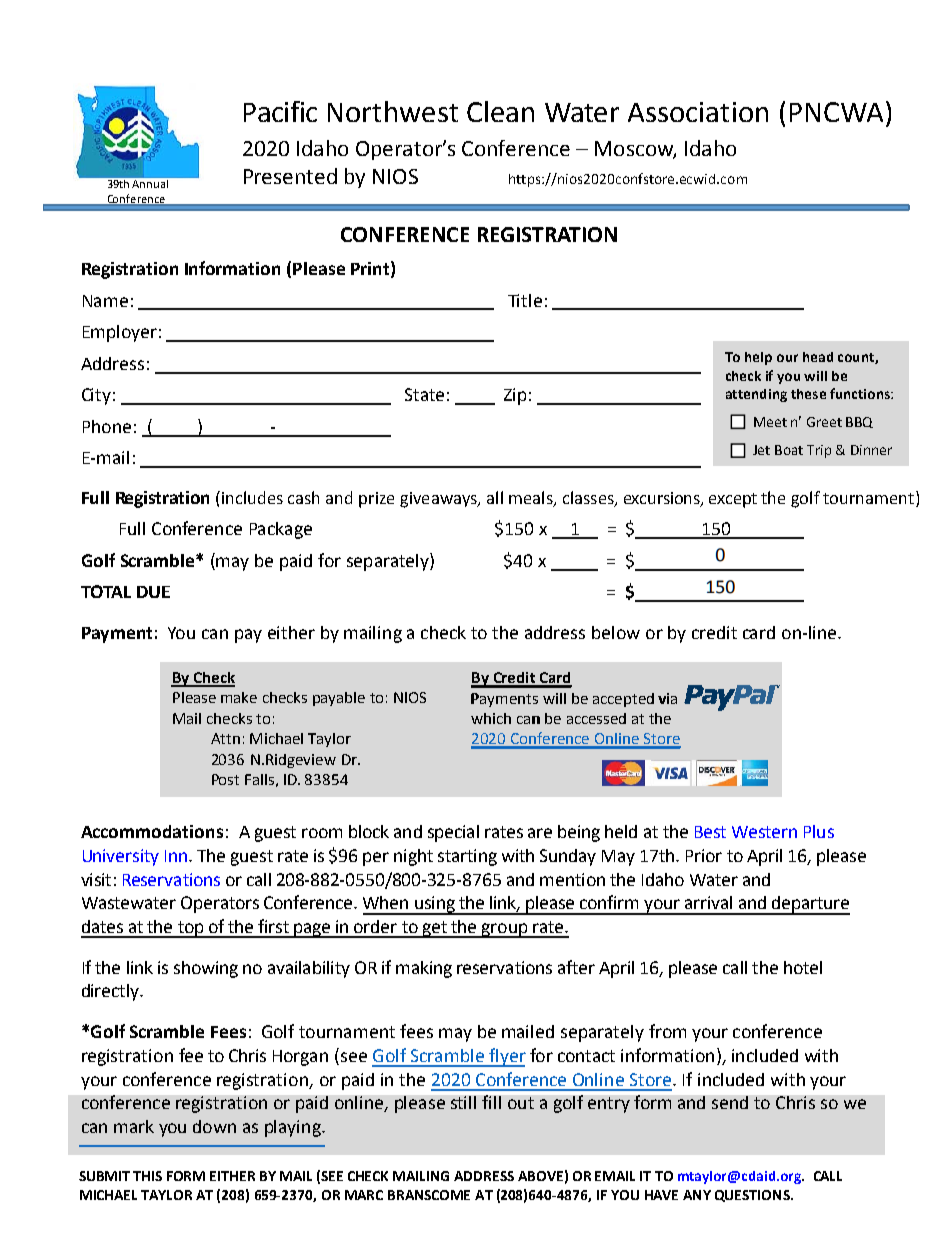 The height and width of the screenshot is (1233, 952). What do you see at coordinates (698, 112) in the screenshot?
I see `Association` at bounding box center [698, 112].
